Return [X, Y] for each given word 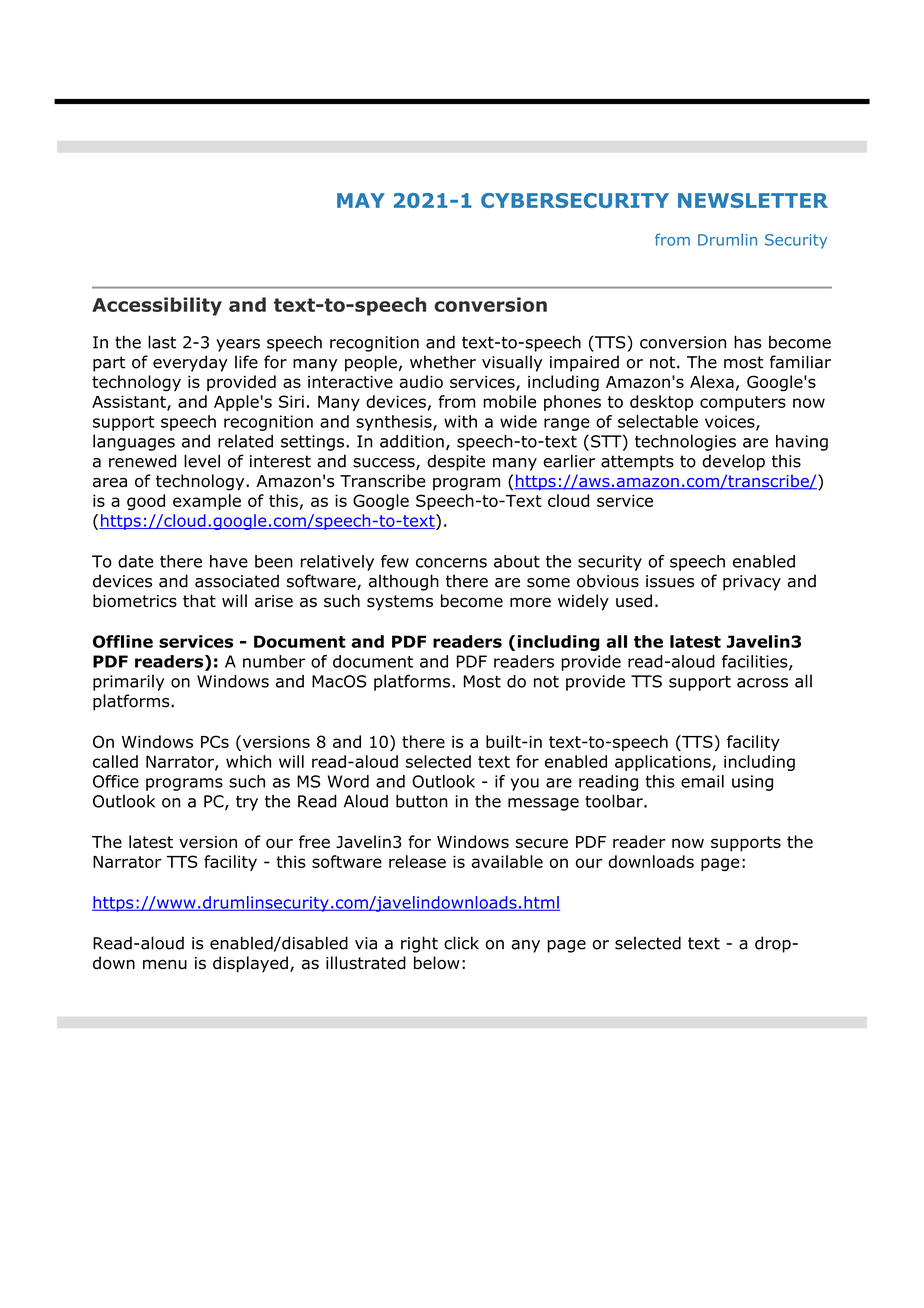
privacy [752, 583]
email [702, 781]
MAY [361, 200]
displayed [250, 964]
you [525, 784]
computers [743, 403]
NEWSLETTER [753, 200]
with [460, 421]
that [199, 601]
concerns [451, 563]
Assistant [130, 402]
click [461, 943]
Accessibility [157, 306]
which [248, 761]
